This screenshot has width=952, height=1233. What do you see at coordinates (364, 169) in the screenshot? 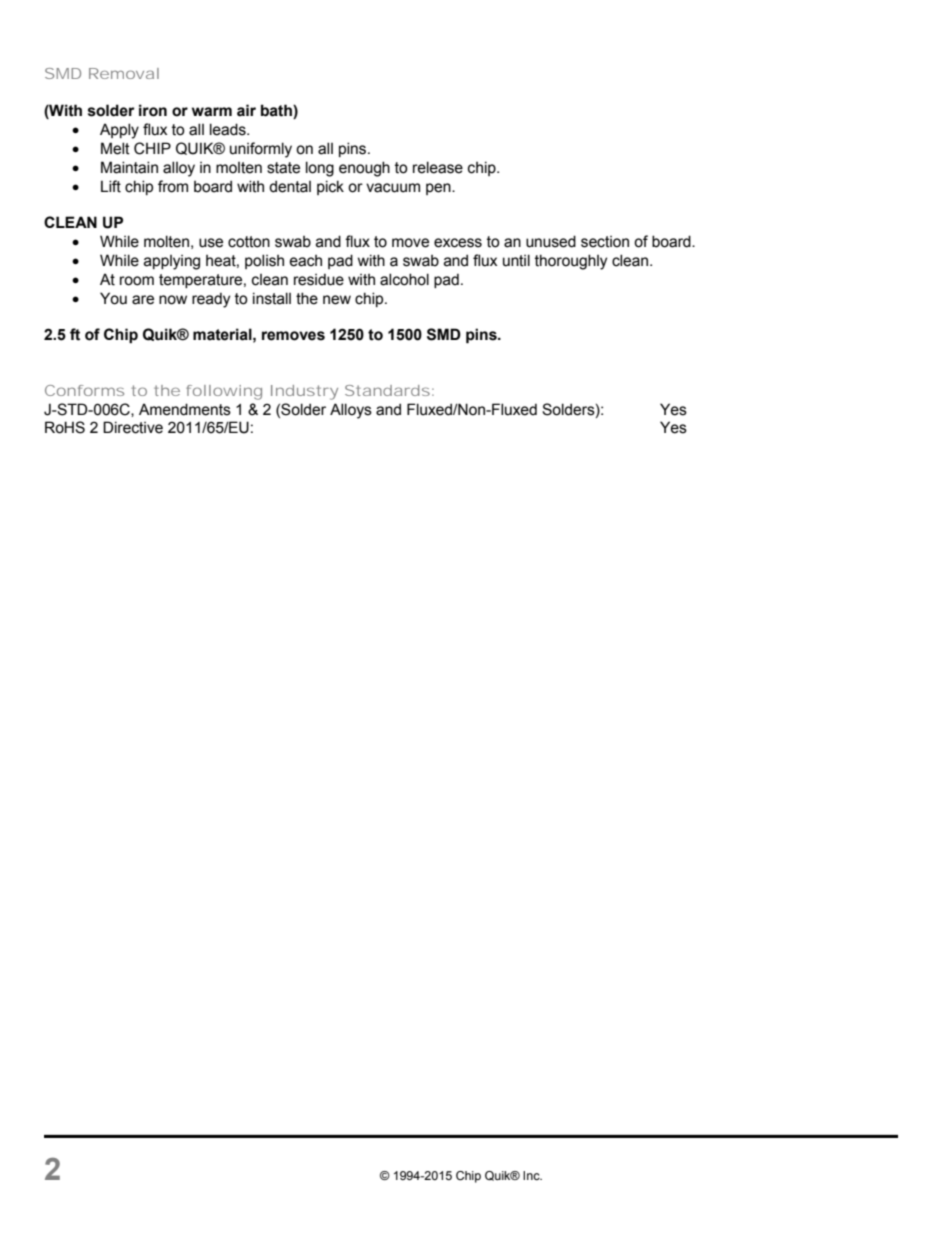
I see `enough` at bounding box center [364, 169].
